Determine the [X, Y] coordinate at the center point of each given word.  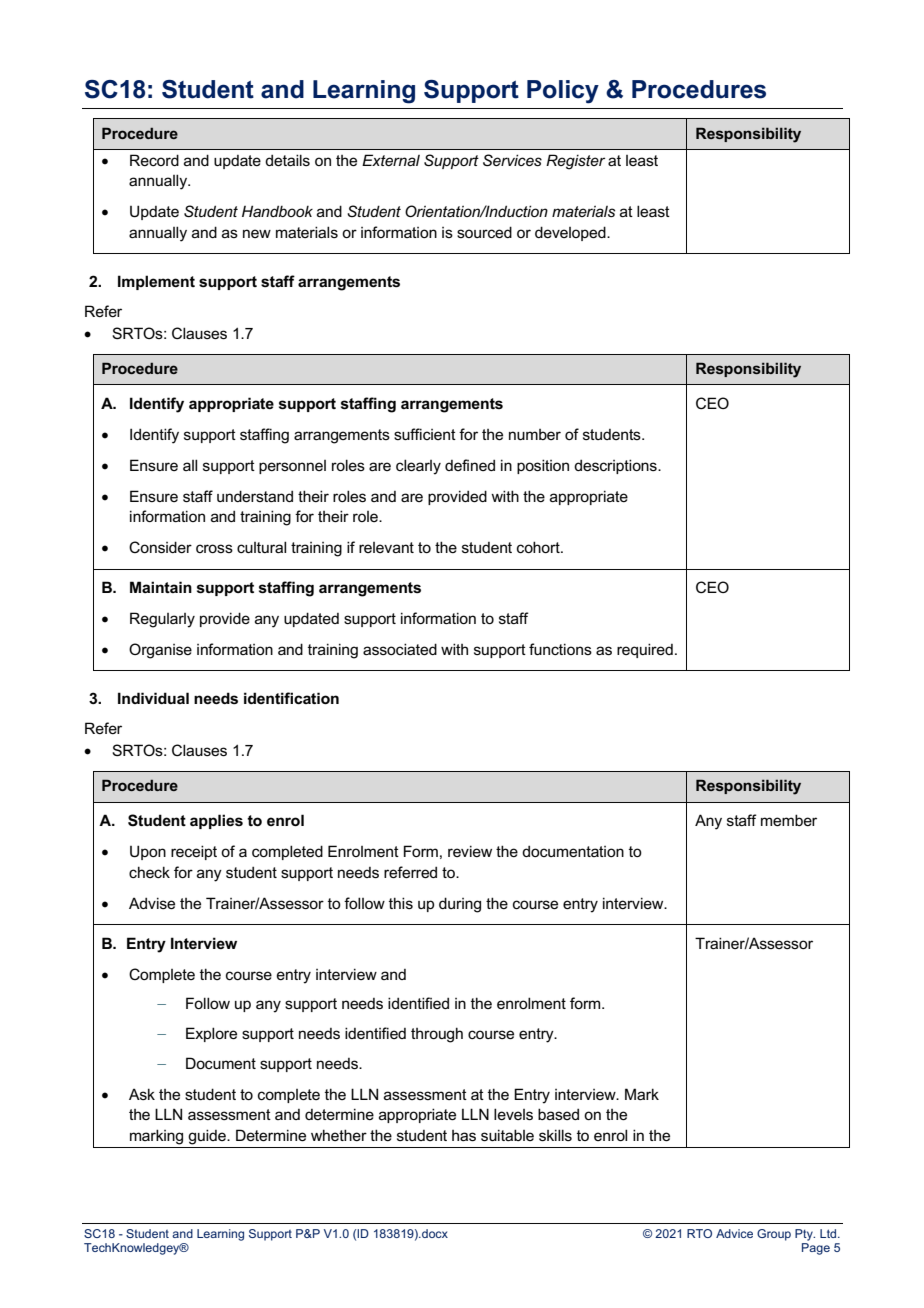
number [535, 434]
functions [560, 649]
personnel [292, 467]
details [287, 160]
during [460, 905]
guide [208, 1137]
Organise [160, 651]
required [645, 650]
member [789, 820]
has [464, 1135]
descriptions [616, 466]
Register [575, 162]
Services [512, 160]
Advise [152, 903]
